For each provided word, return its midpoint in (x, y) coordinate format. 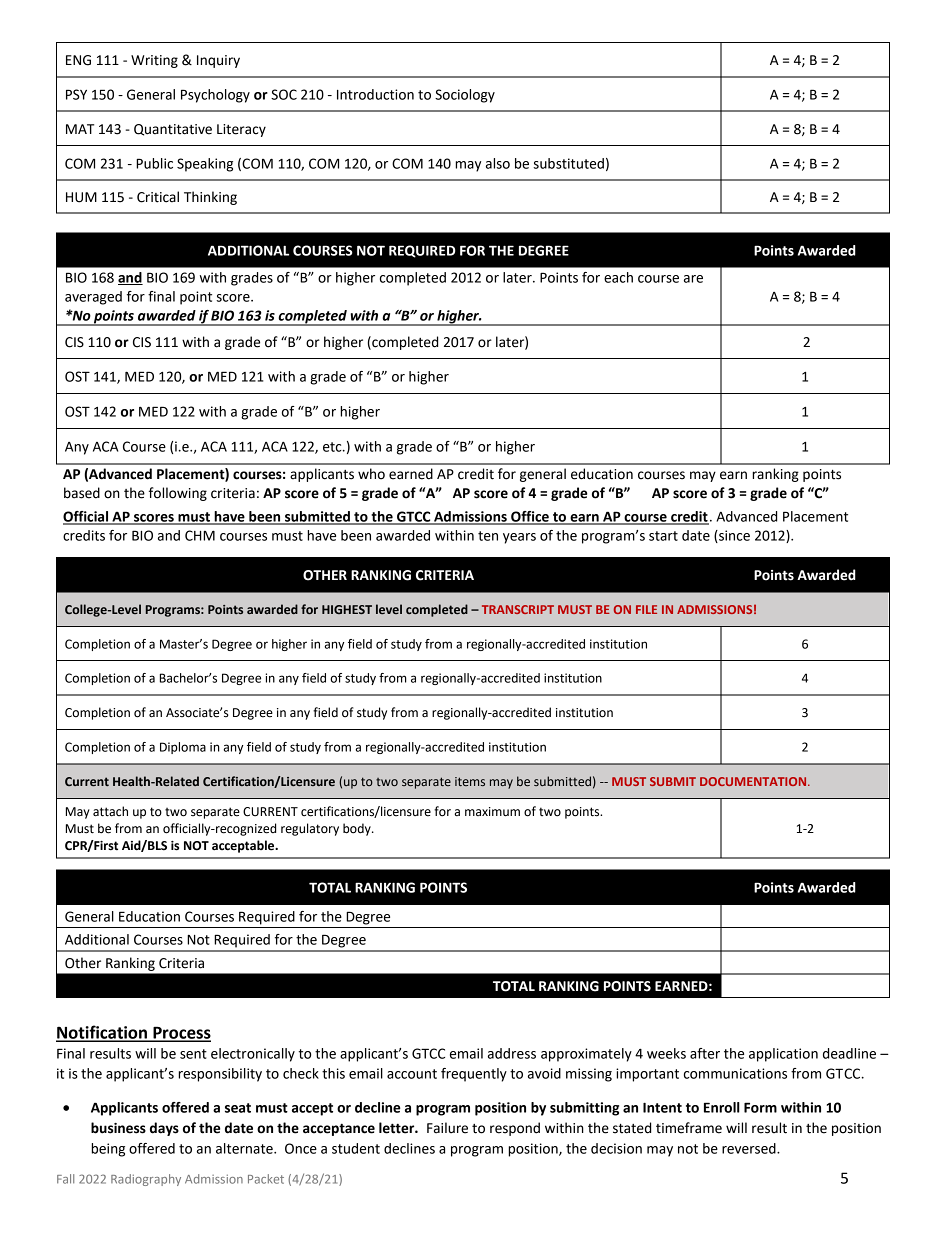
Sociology (465, 96)
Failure (447, 1128)
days (164, 1129)
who (371, 474)
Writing (154, 61)
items (470, 781)
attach (110, 811)
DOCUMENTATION (754, 781)
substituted (568, 163)
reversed (750, 1148)
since (733, 536)
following (178, 494)
